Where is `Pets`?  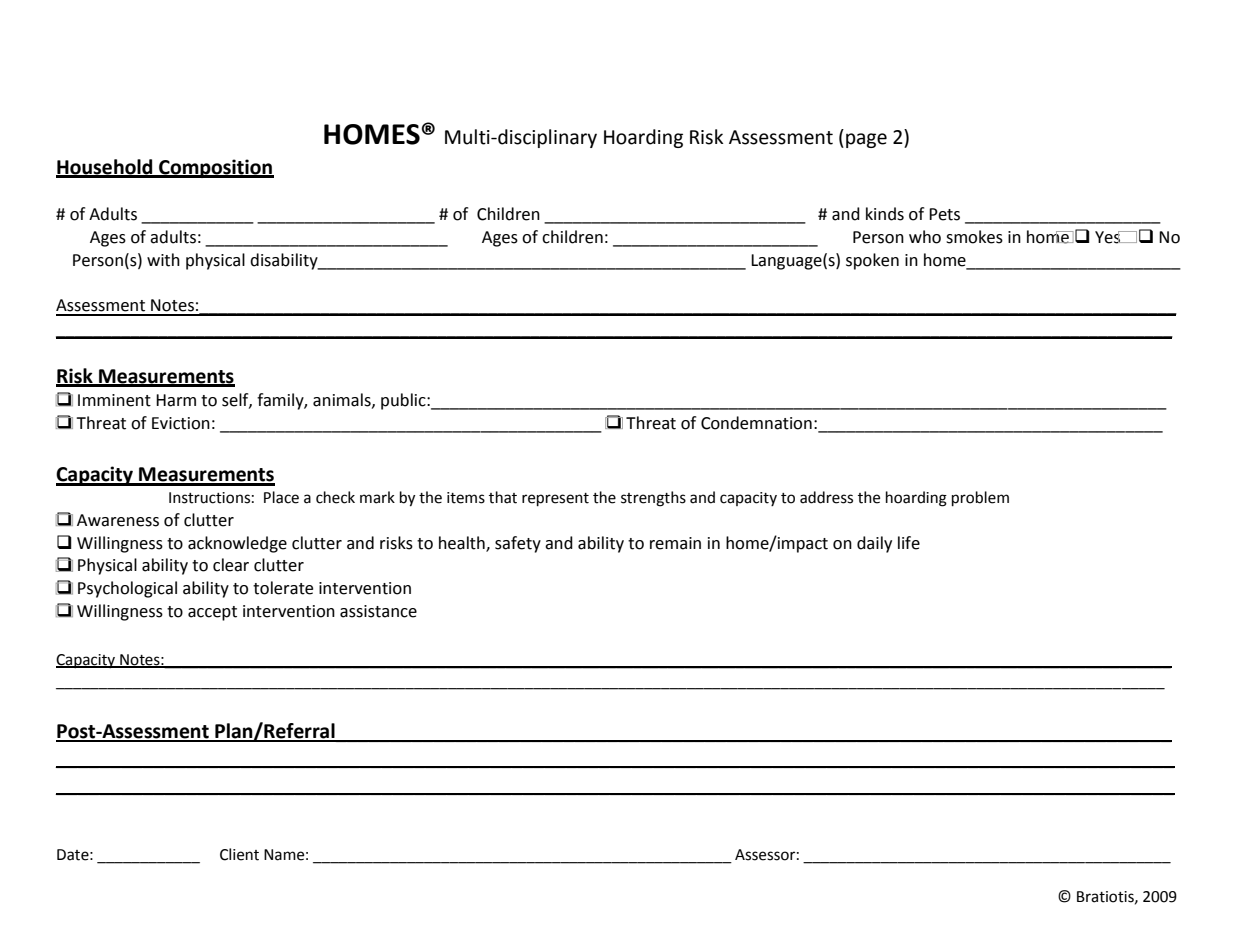
Pets is located at coordinates (944, 214).
